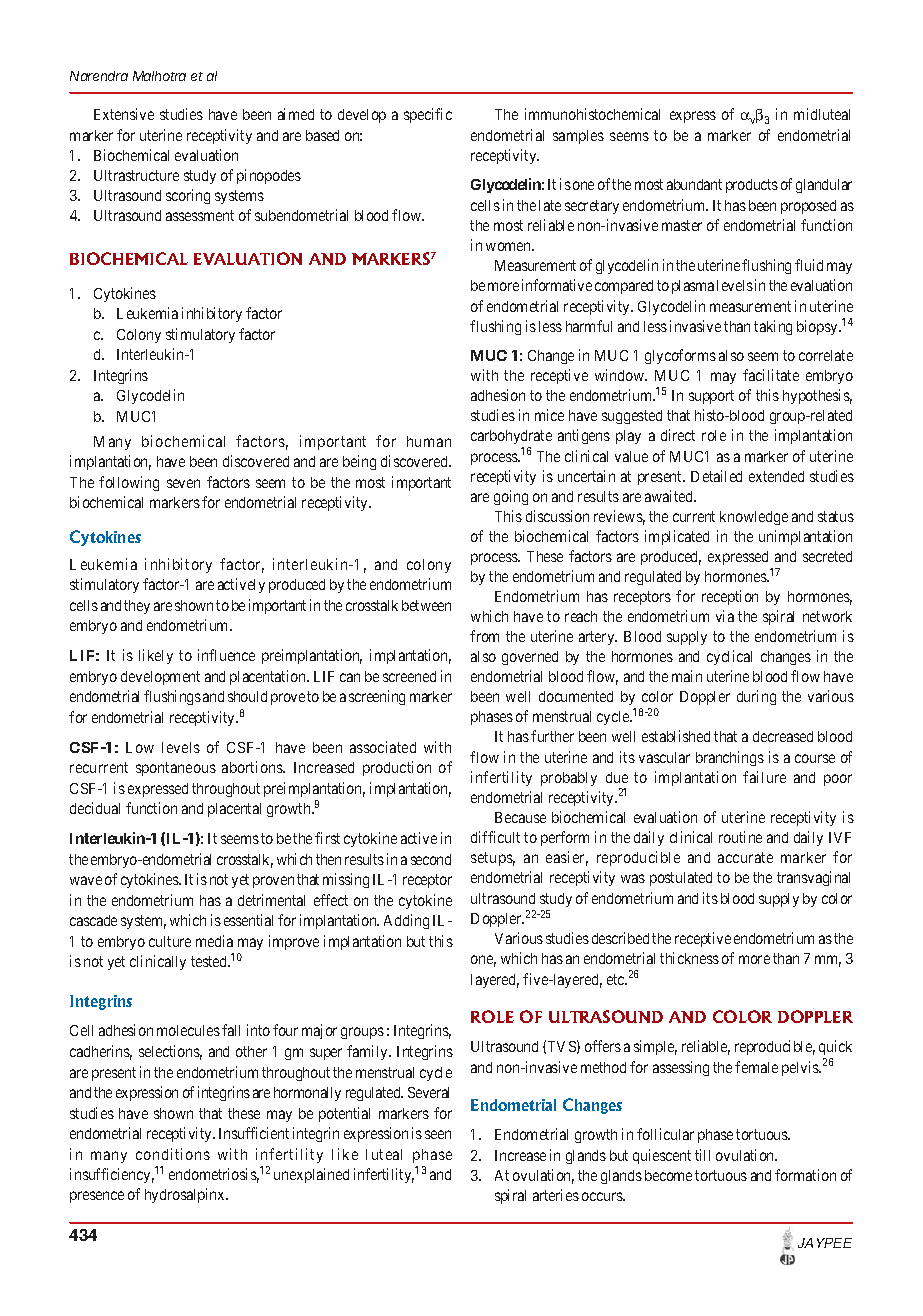 The width and height of the screenshot is (923, 1316). Describe the element at coordinates (431, 859) in the screenshot. I see `second` at that location.
